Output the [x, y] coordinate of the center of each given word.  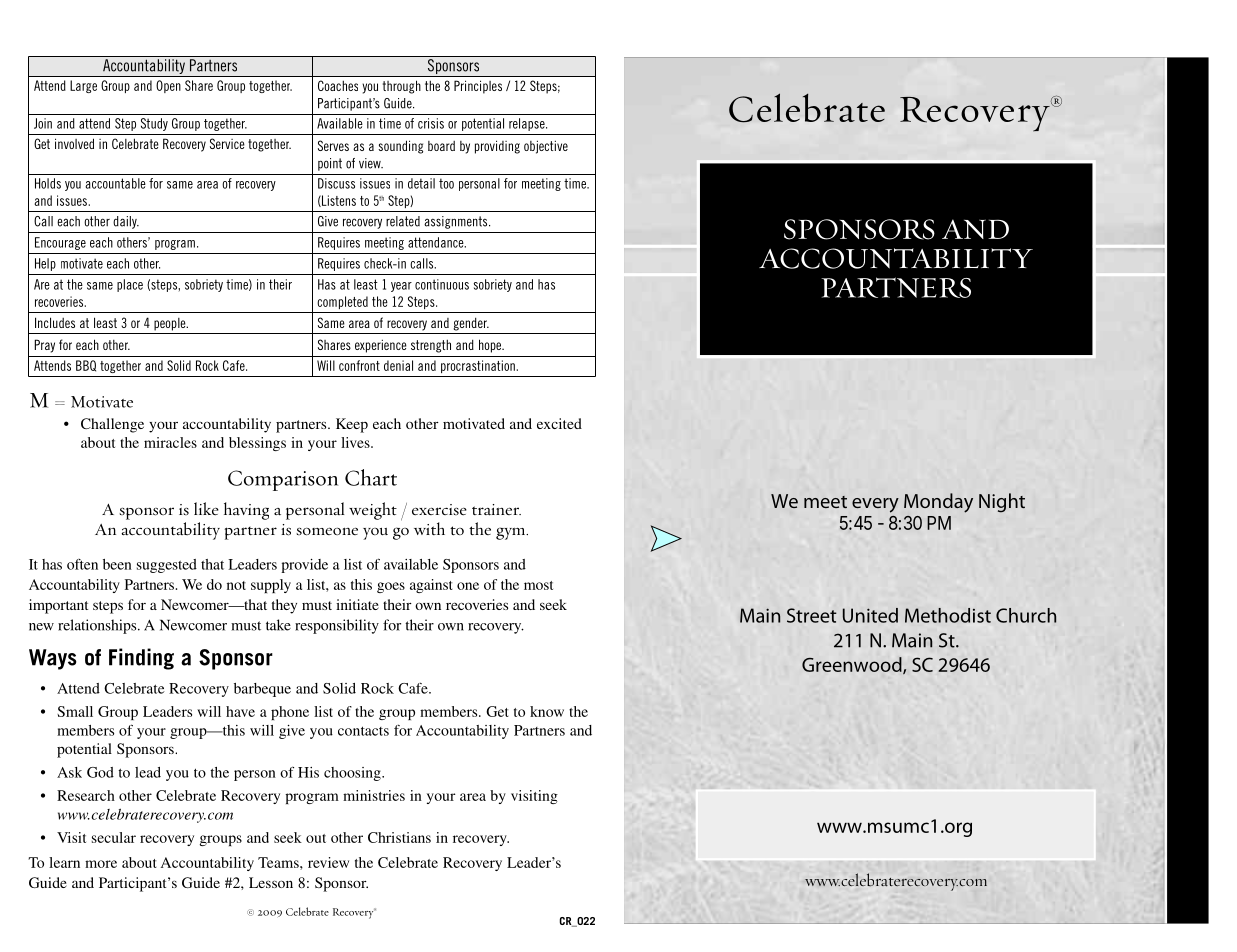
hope [491, 346]
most [538, 585]
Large [83, 86]
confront [359, 365]
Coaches [338, 85]
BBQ [86, 366]
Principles [478, 87]
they [284, 606]
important [58, 606]
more [101, 864]
